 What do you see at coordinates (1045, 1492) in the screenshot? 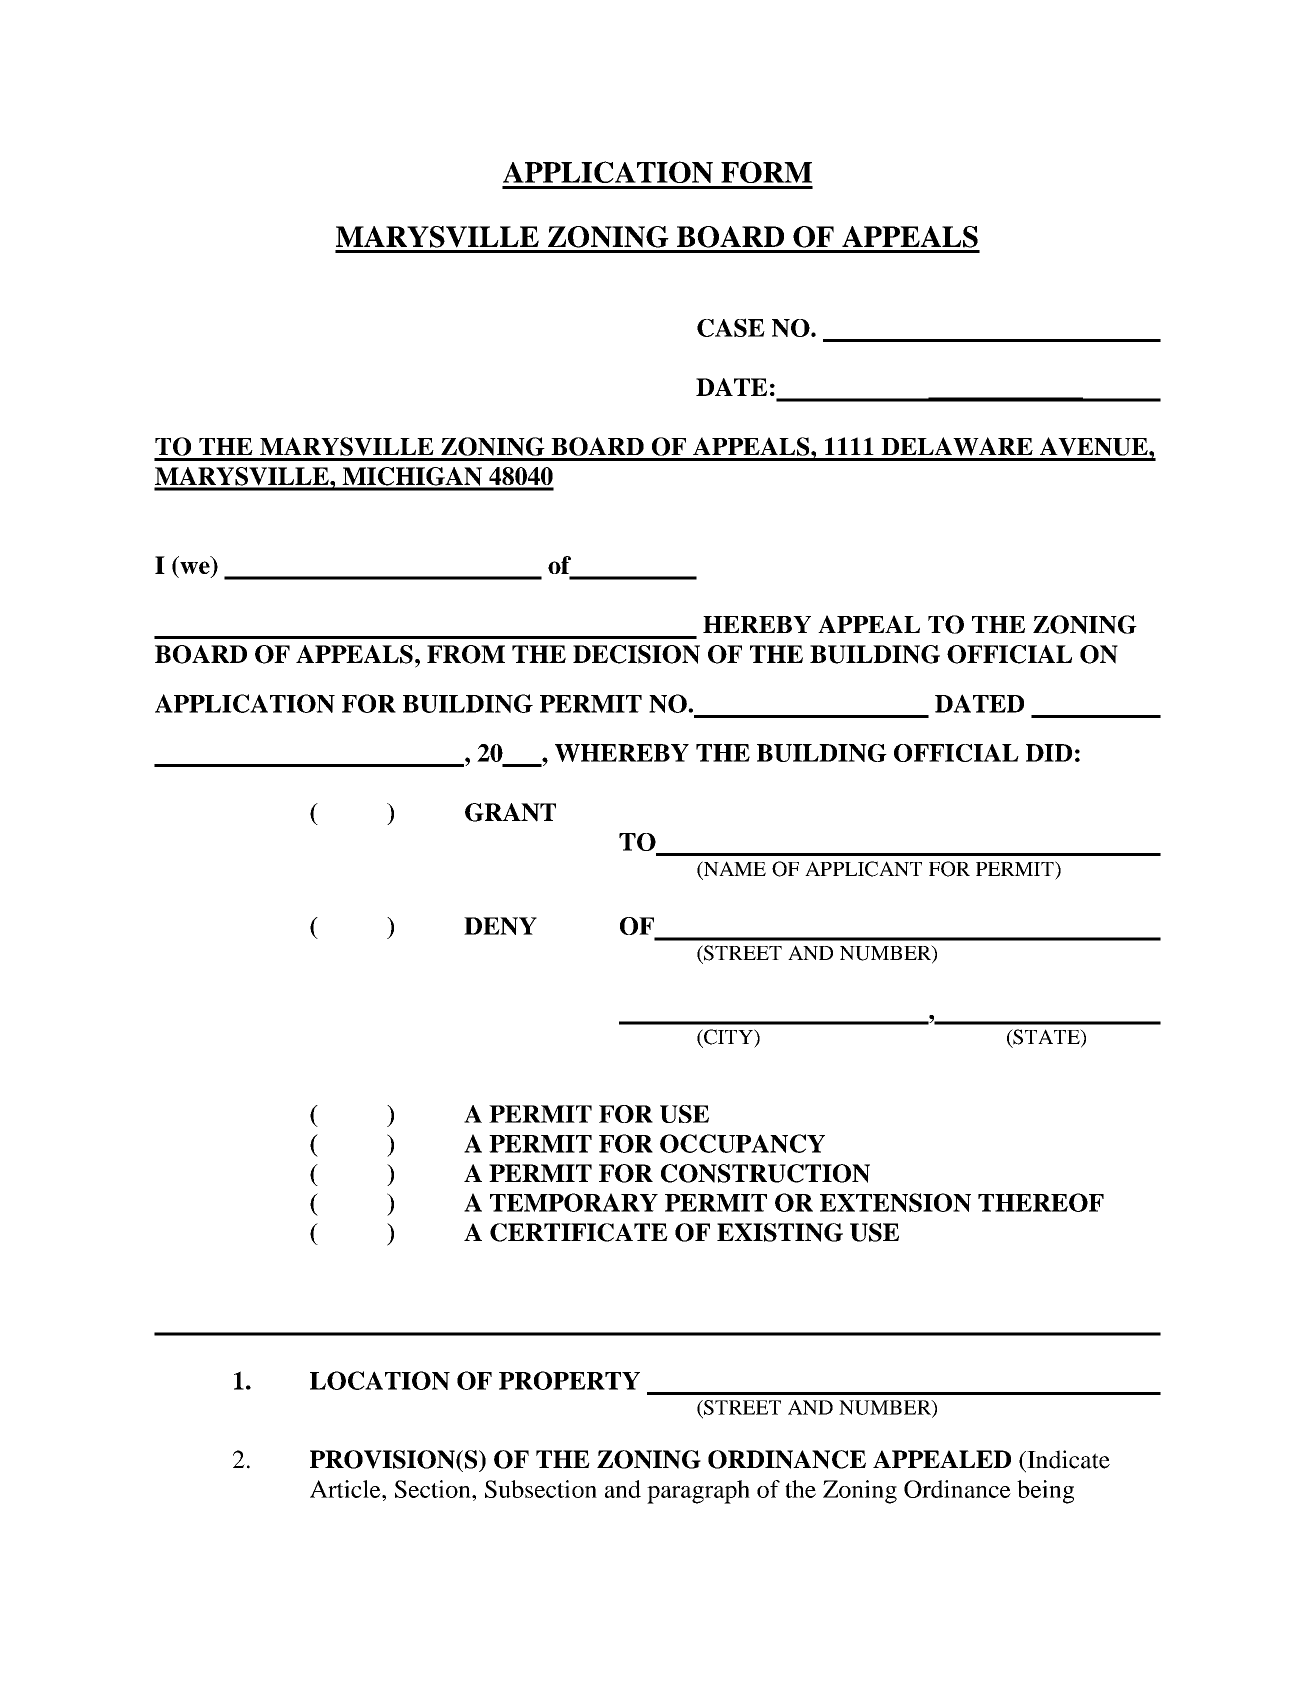
I see `being` at bounding box center [1045, 1492].
